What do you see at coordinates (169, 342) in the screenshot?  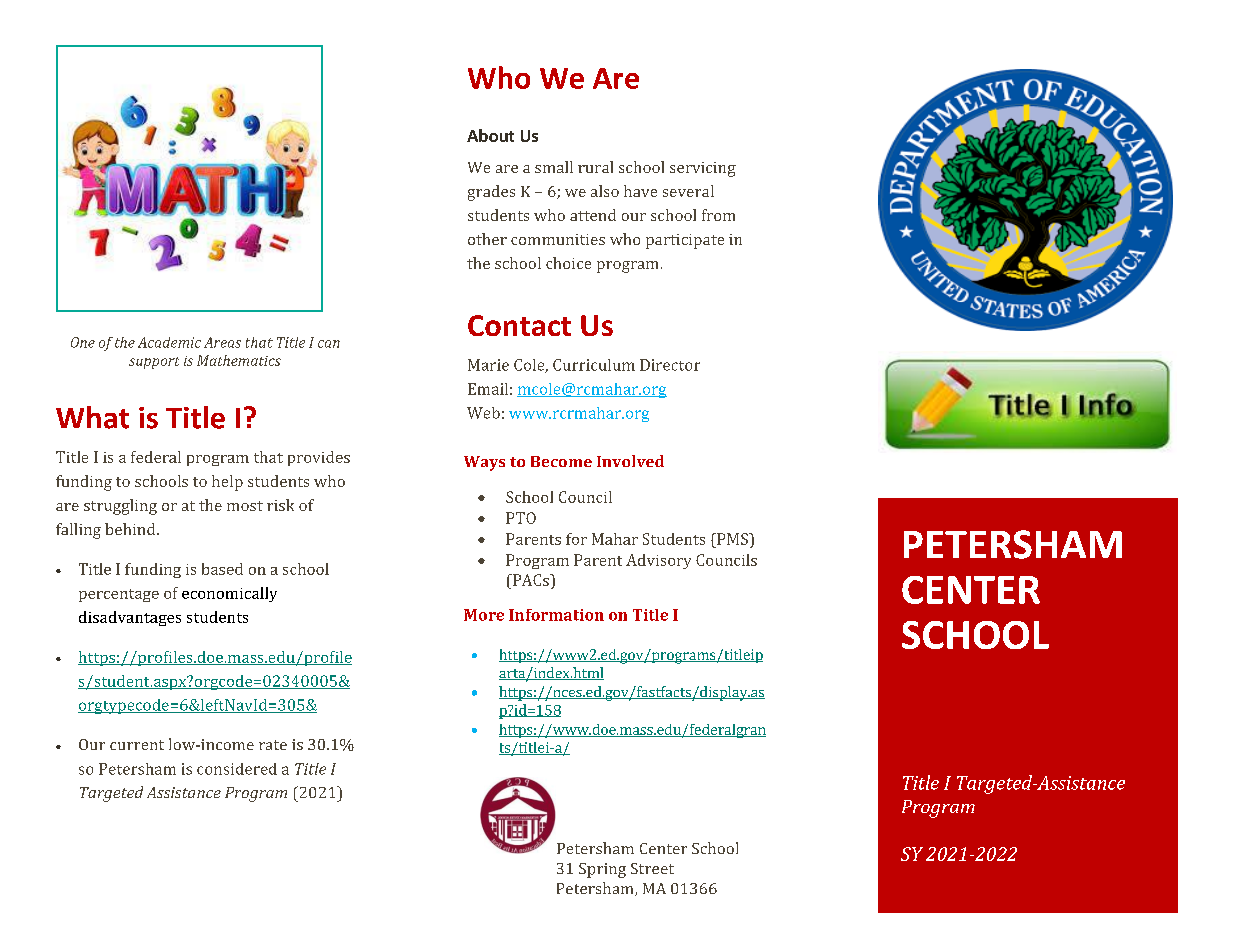 I see `Academic` at bounding box center [169, 342].
